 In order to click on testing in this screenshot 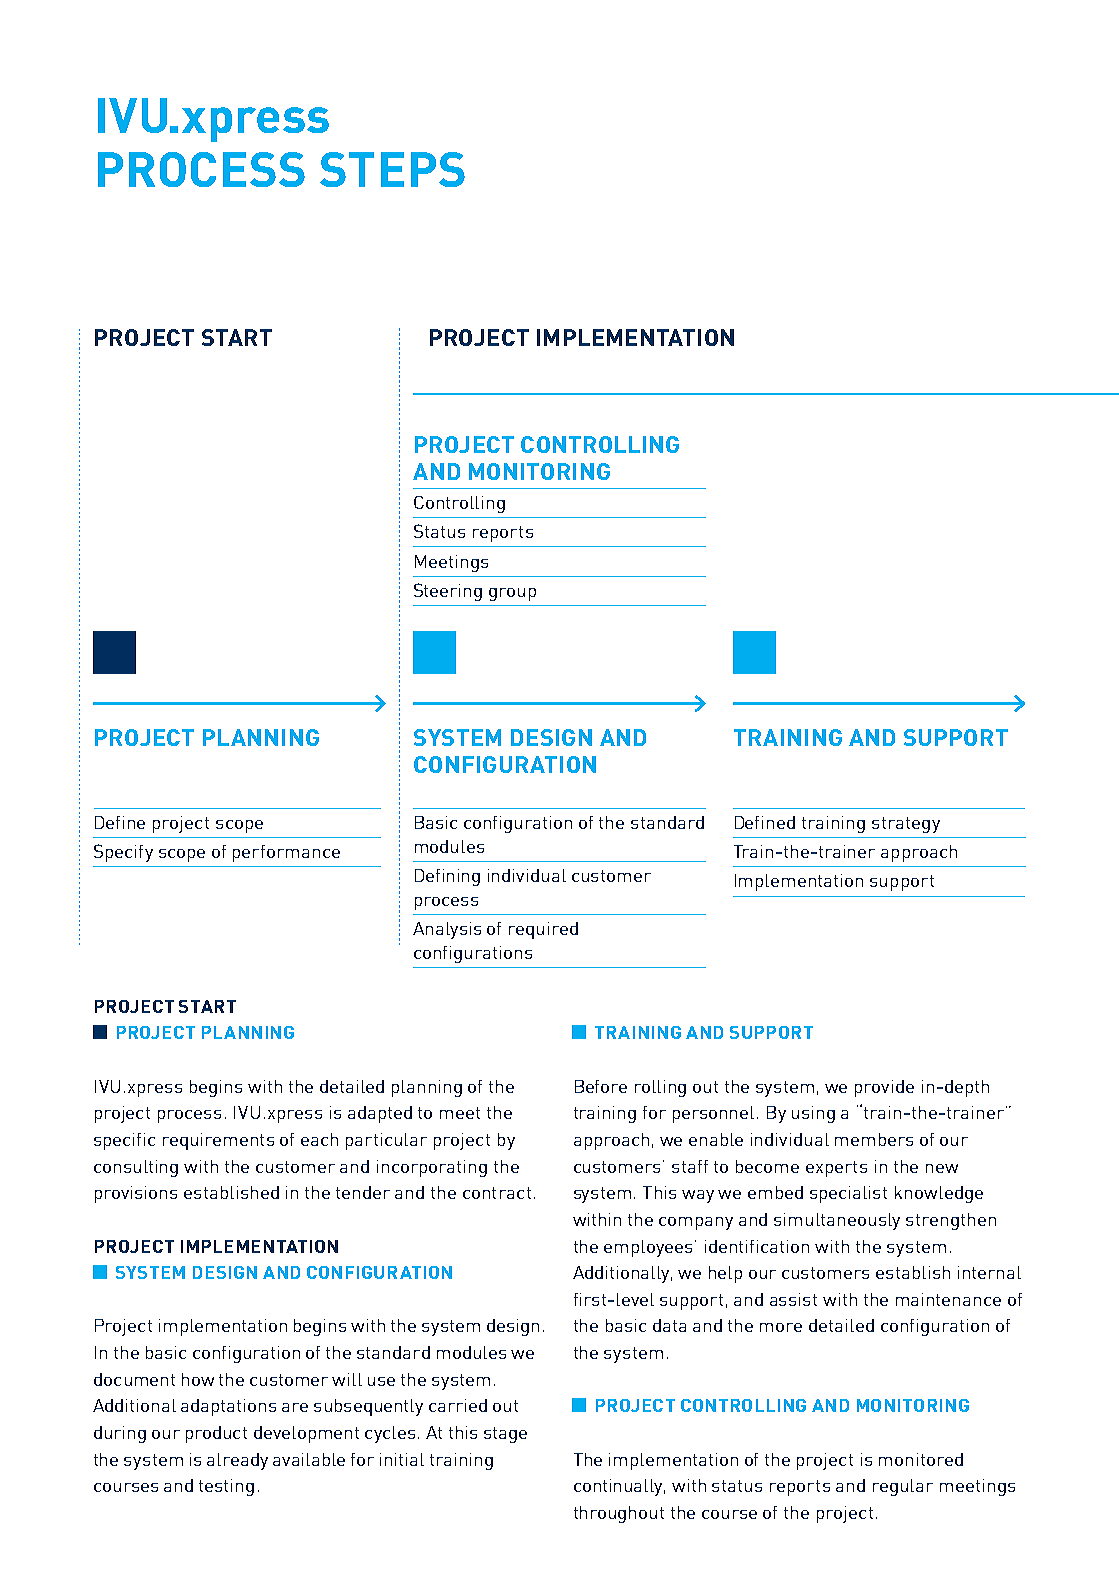, I will do `click(226, 1487)`.
